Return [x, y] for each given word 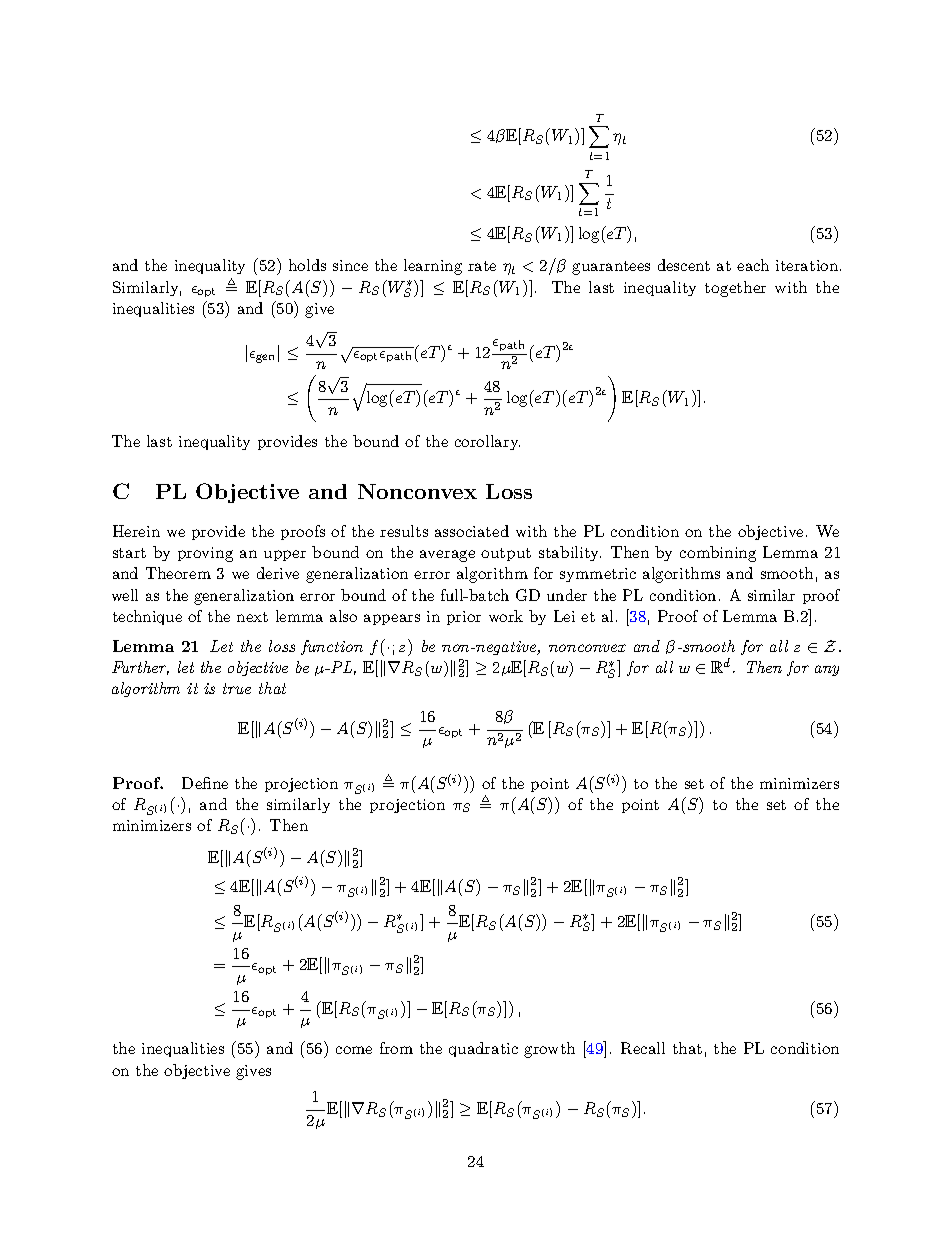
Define [205, 783]
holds [307, 265]
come [354, 1050]
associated [472, 531]
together [735, 289]
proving [205, 554]
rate [482, 266]
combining [718, 554]
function [332, 647]
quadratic [483, 1049]
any [827, 670]
